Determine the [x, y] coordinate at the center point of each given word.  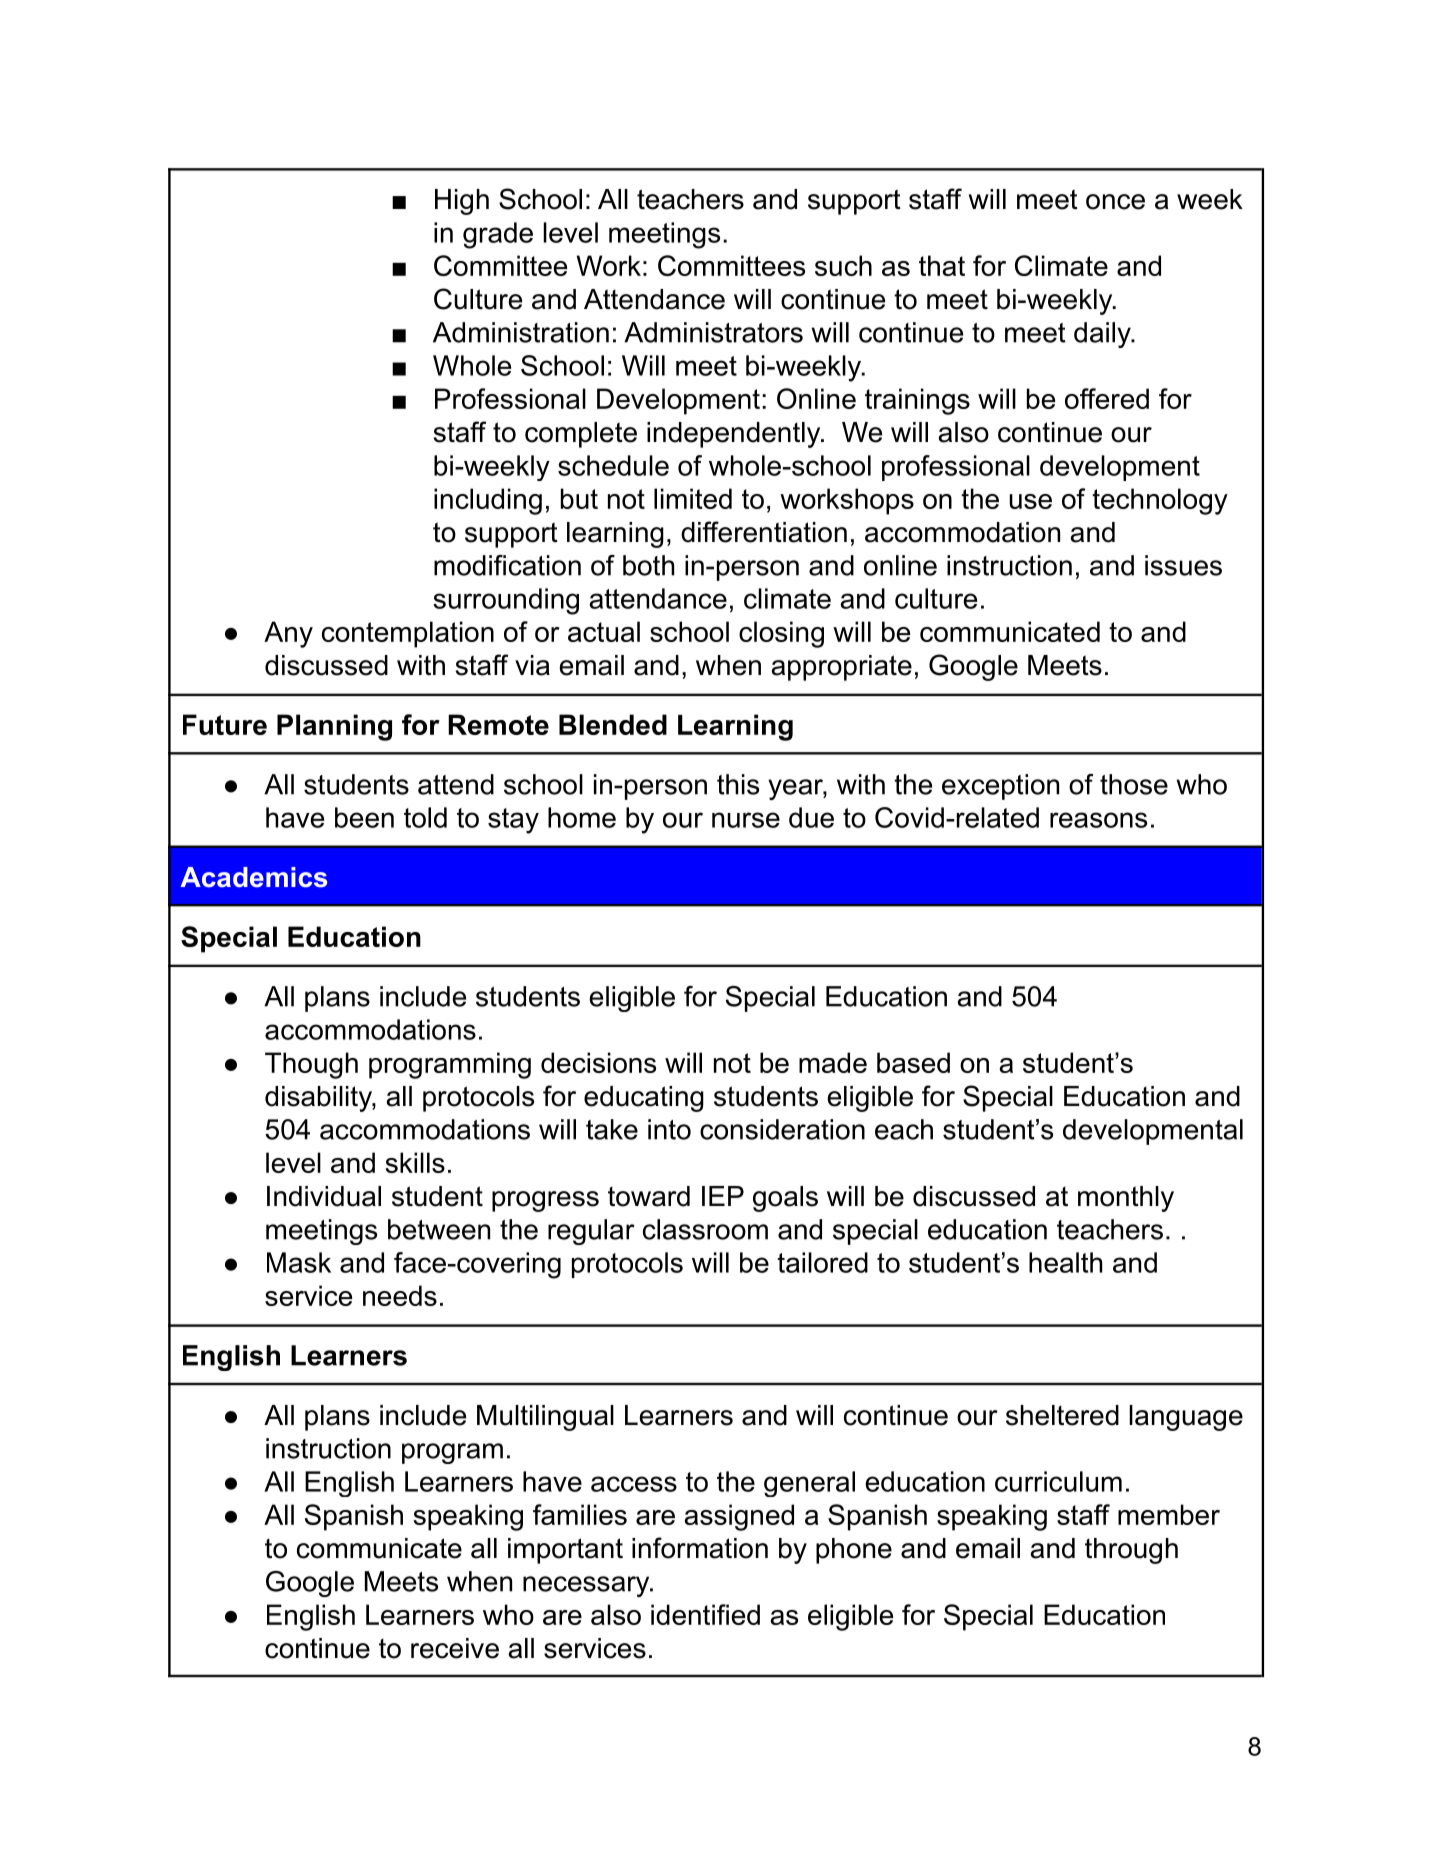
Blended [613, 724]
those [1134, 784]
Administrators [713, 332]
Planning [334, 727]
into [669, 1129]
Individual [324, 1196]
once [1115, 202]
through [1131, 1551]
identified [705, 1614]
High [462, 202]
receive [455, 1648]
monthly [1126, 1199]
